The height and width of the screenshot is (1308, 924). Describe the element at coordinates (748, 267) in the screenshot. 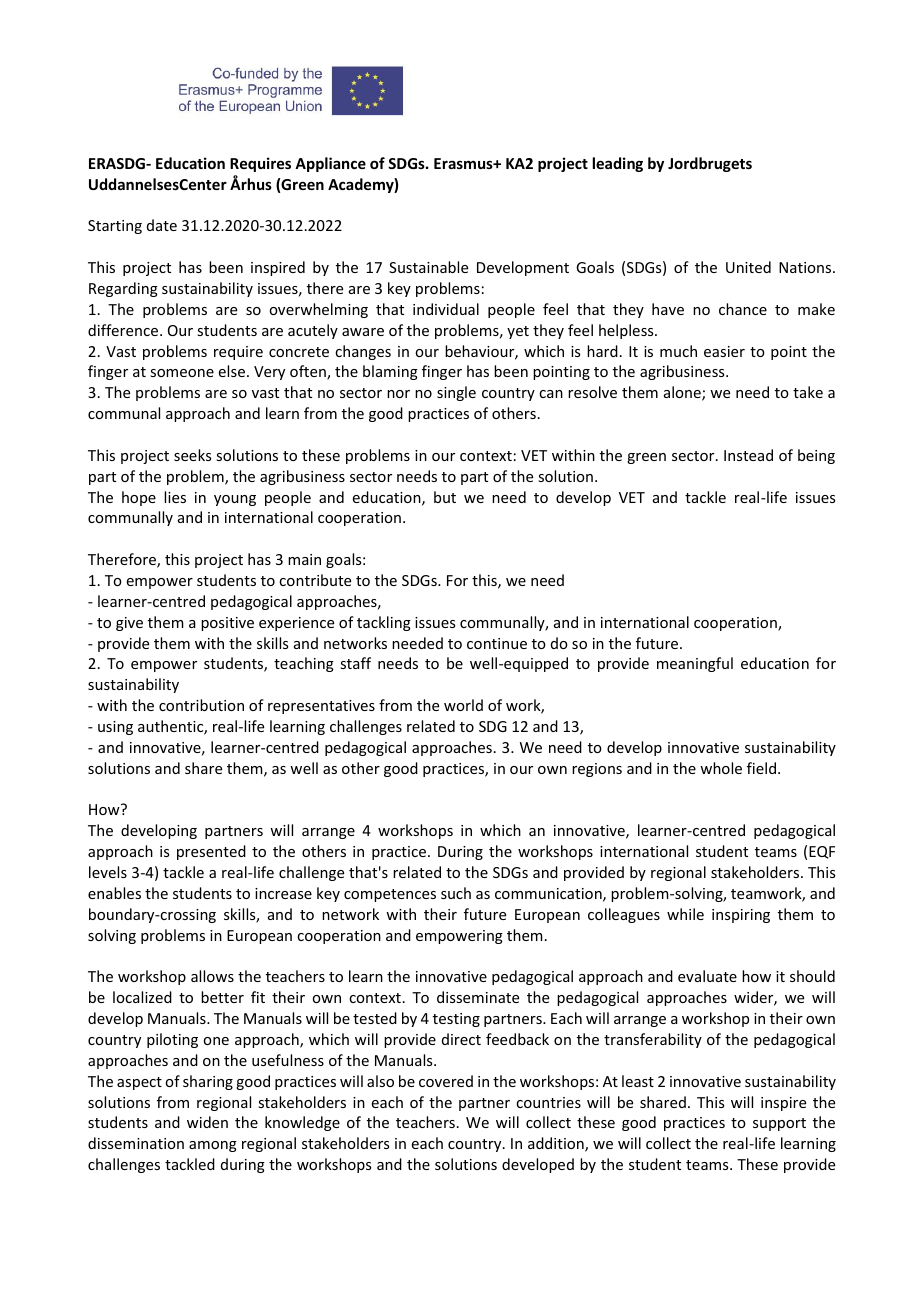

I see `United` at that location.
